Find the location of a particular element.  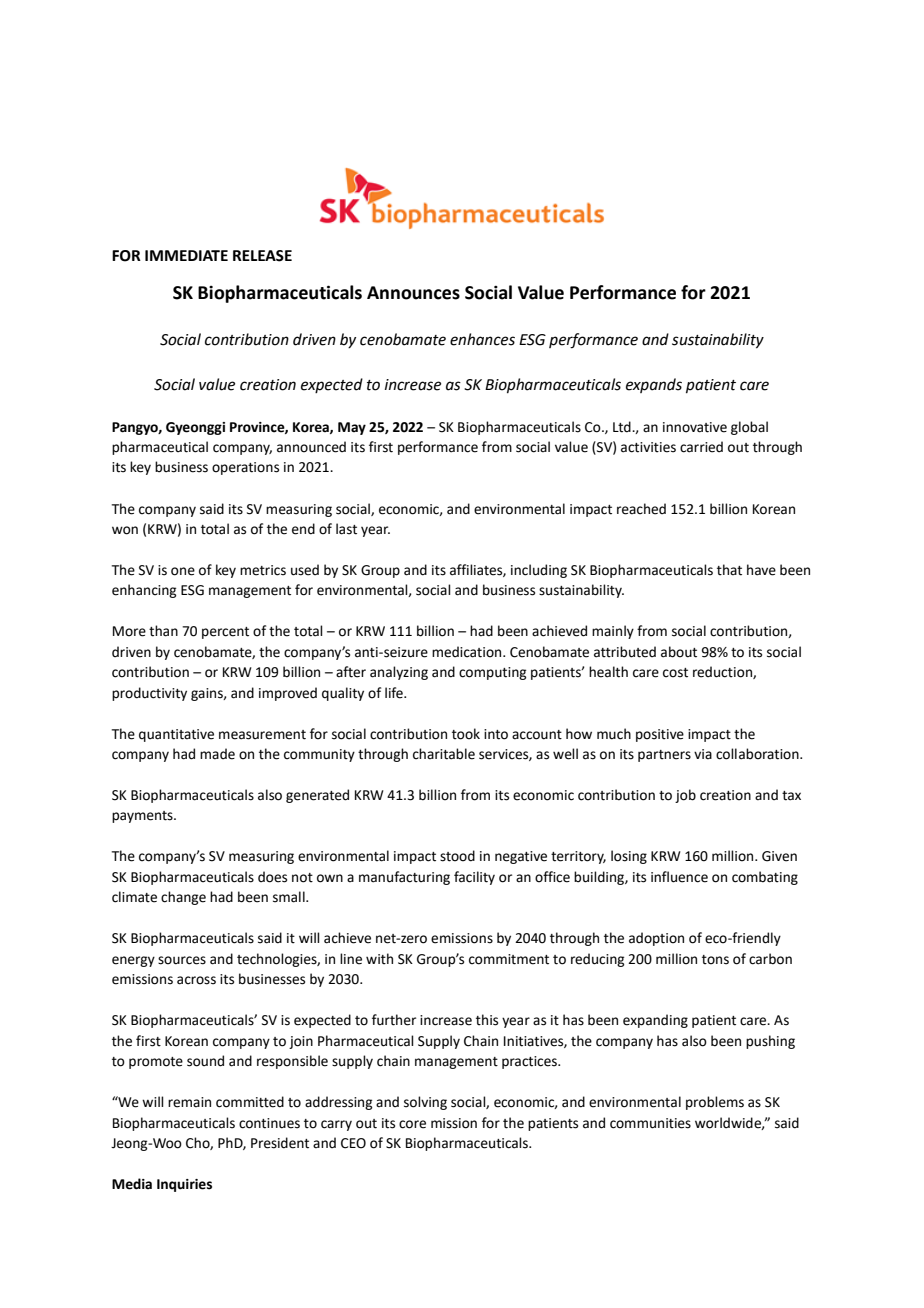

took is located at coordinates (466, 734).
